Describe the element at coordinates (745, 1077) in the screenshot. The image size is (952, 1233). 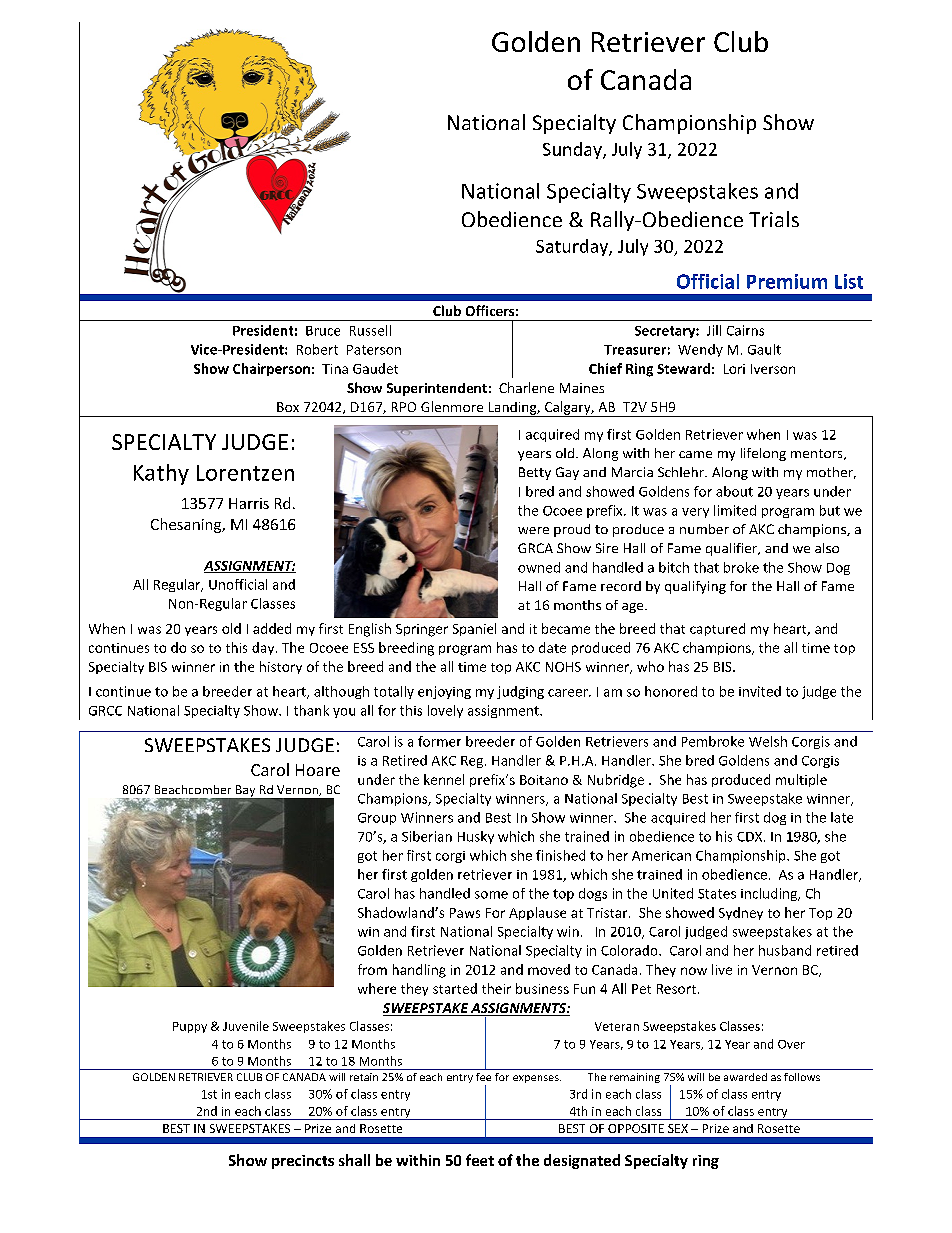
I see `awarded` at that location.
